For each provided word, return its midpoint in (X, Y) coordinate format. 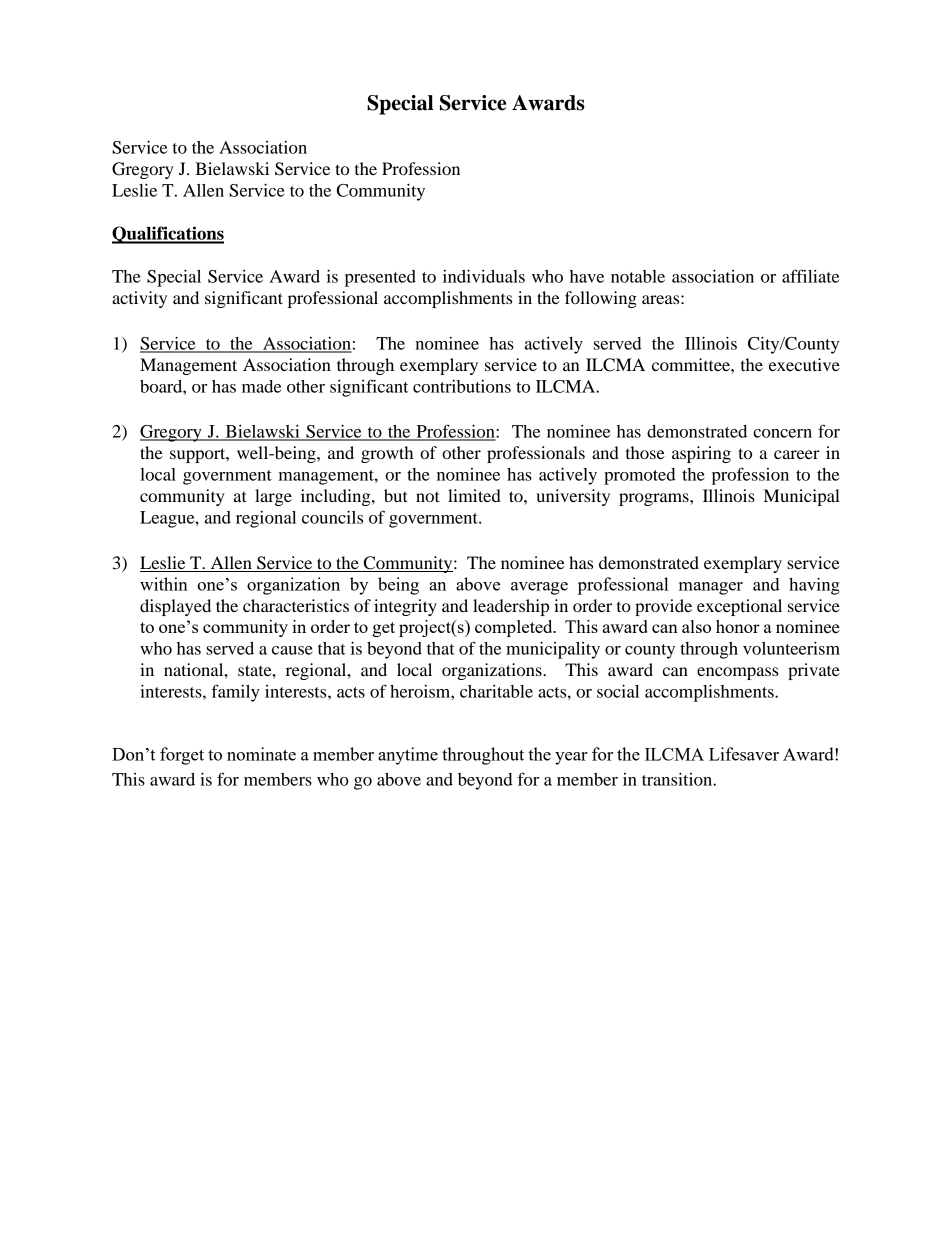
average (539, 588)
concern (782, 433)
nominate (261, 754)
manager (711, 588)
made (261, 386)
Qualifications (168, 235)
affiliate (810, 276)
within (164, 584)
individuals (484, 276)
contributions (462, 386)
